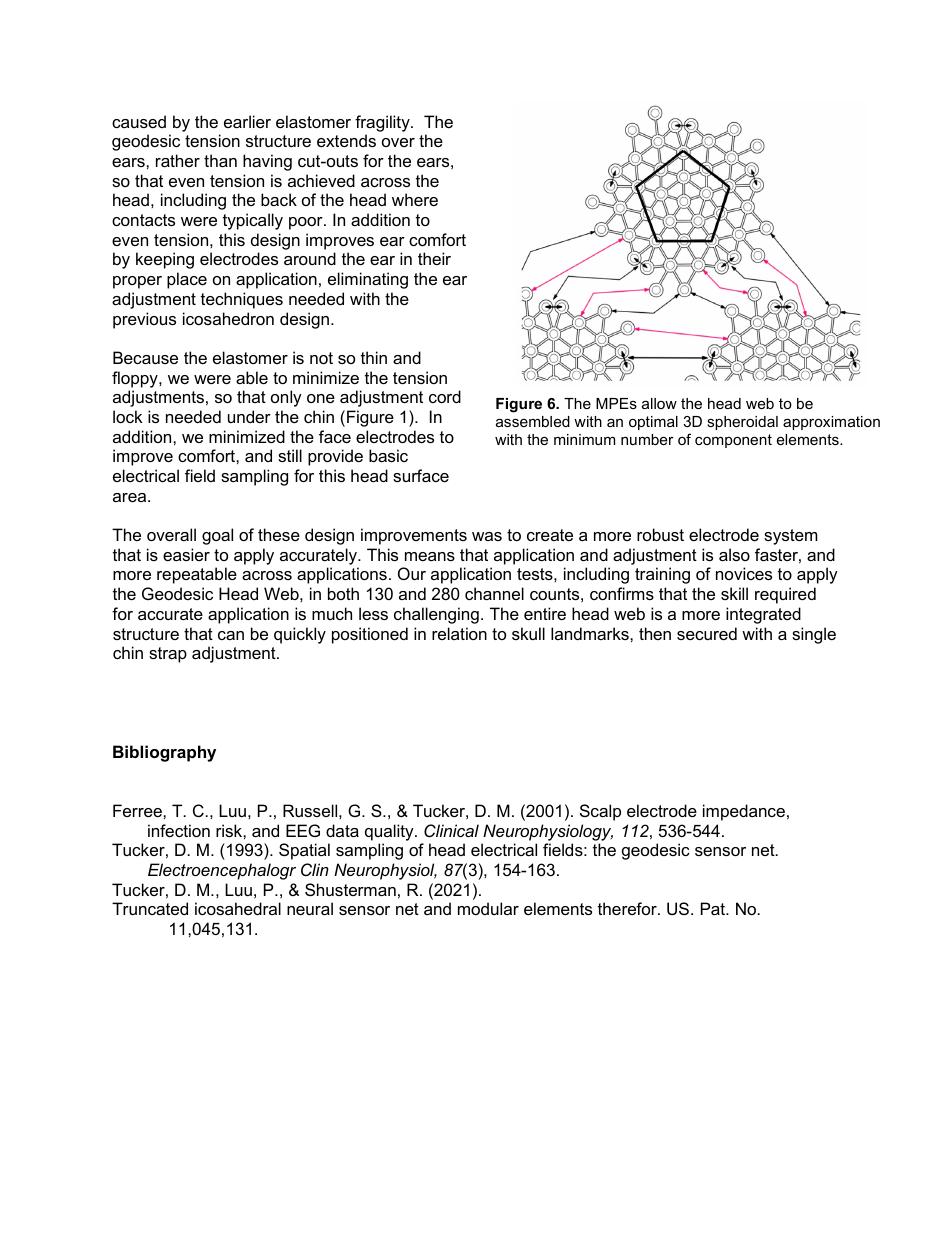 The image size is (952, 1233). Describe the element at coordinates (220, 160) in the screenshot. I see `than` at that location.
